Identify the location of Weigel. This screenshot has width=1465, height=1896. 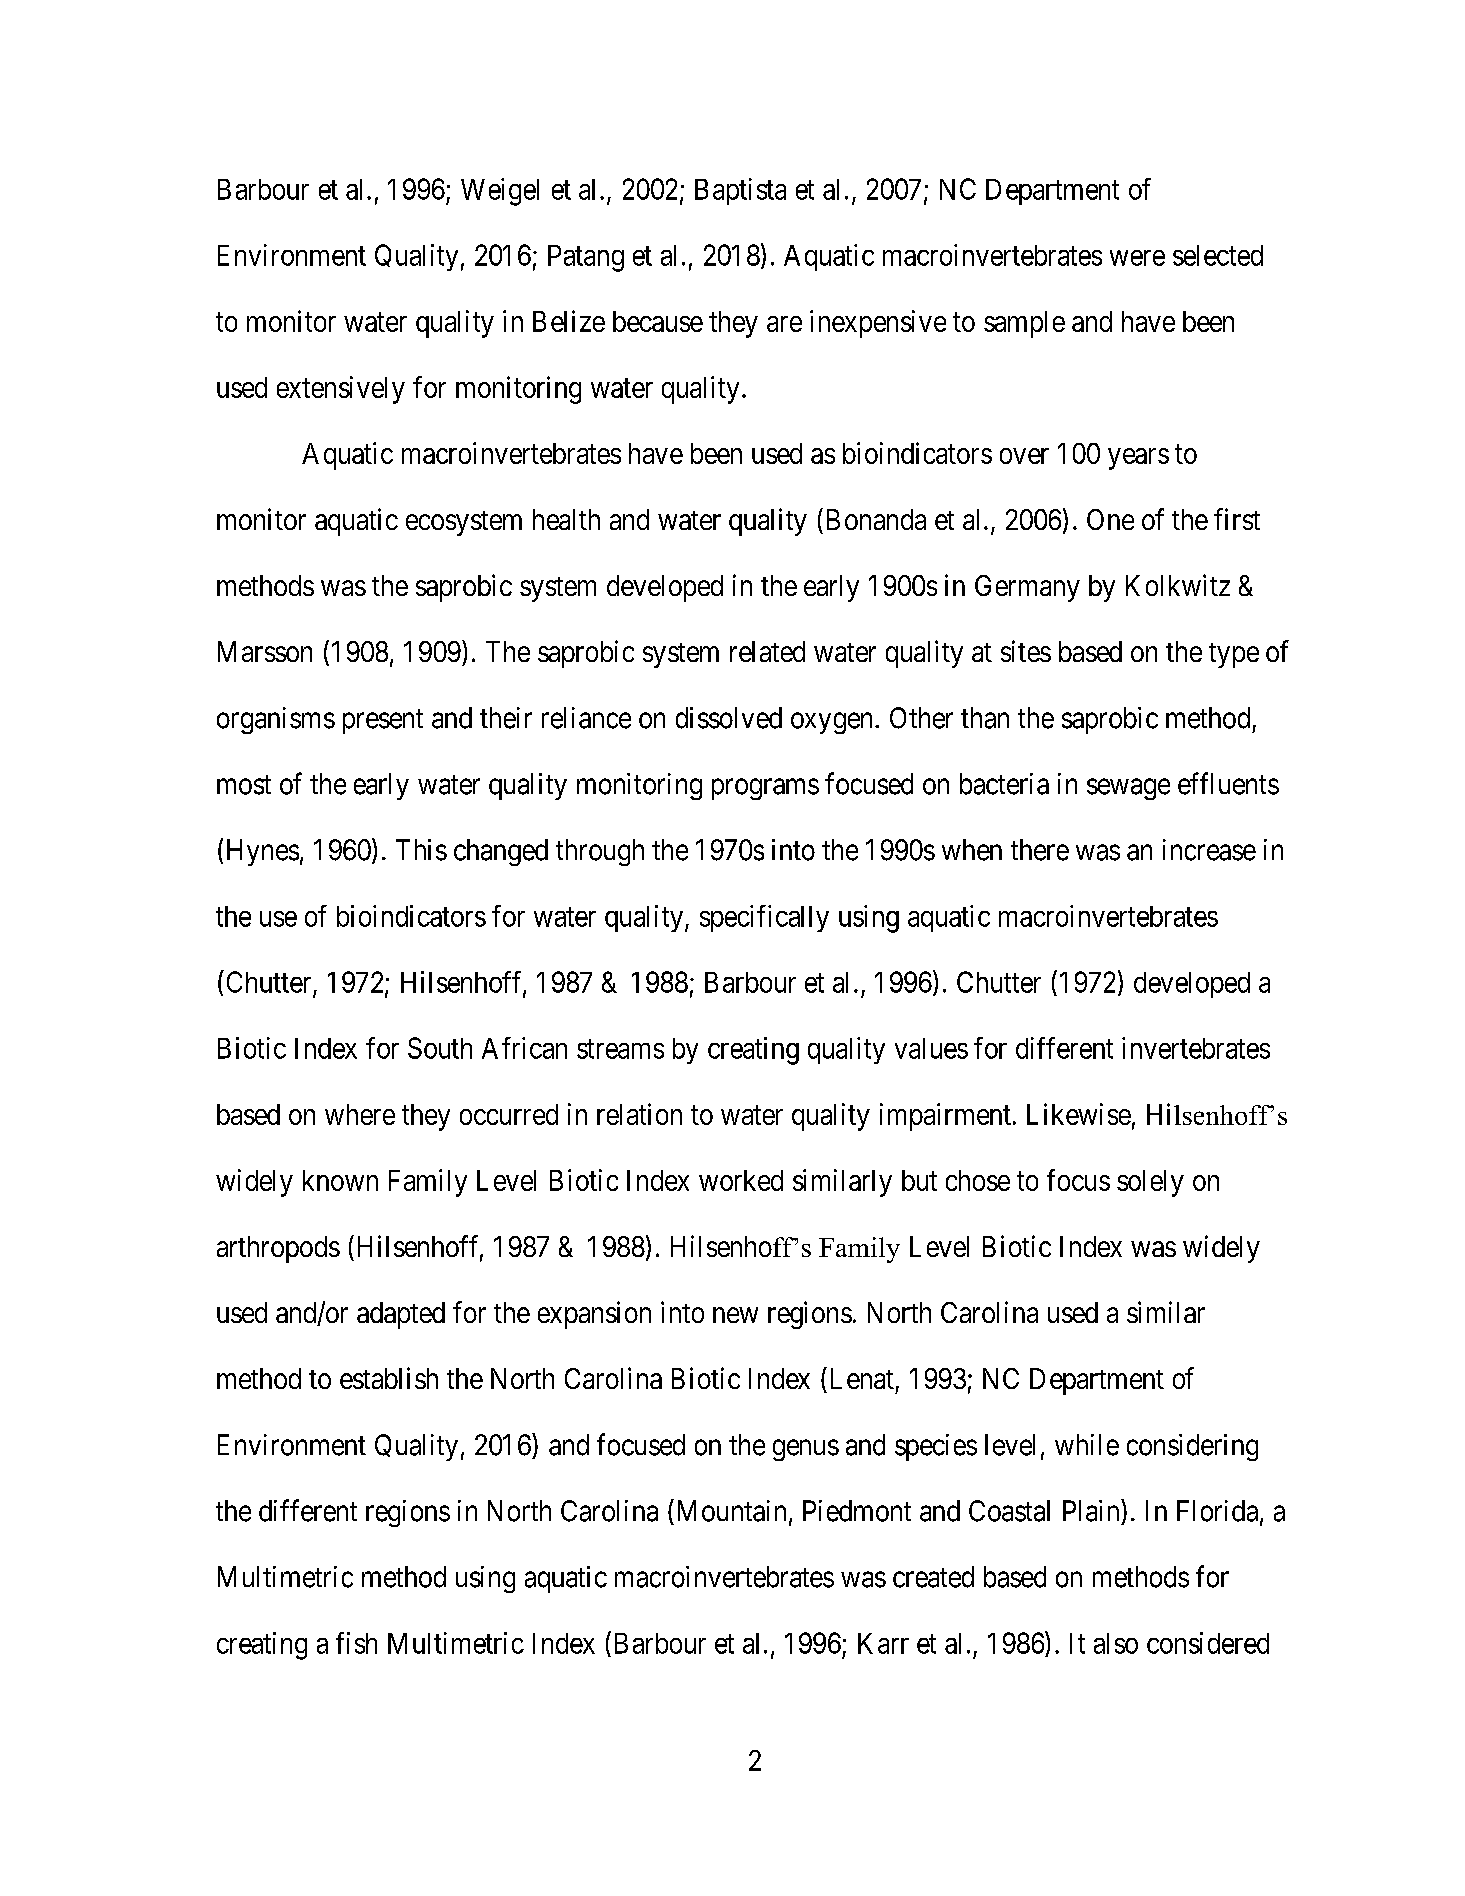
(500, 192).
